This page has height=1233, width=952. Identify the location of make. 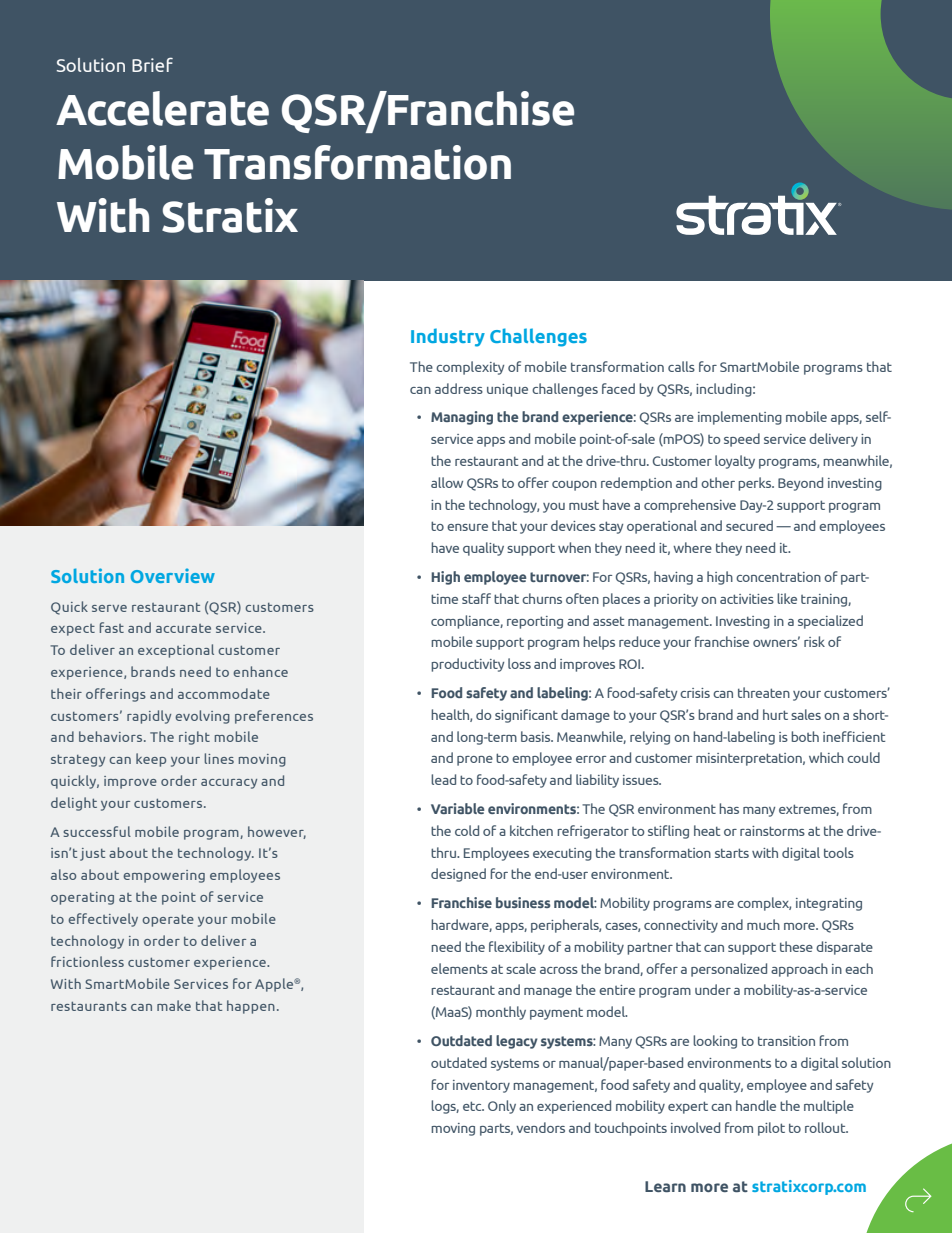
(174, 1005).
